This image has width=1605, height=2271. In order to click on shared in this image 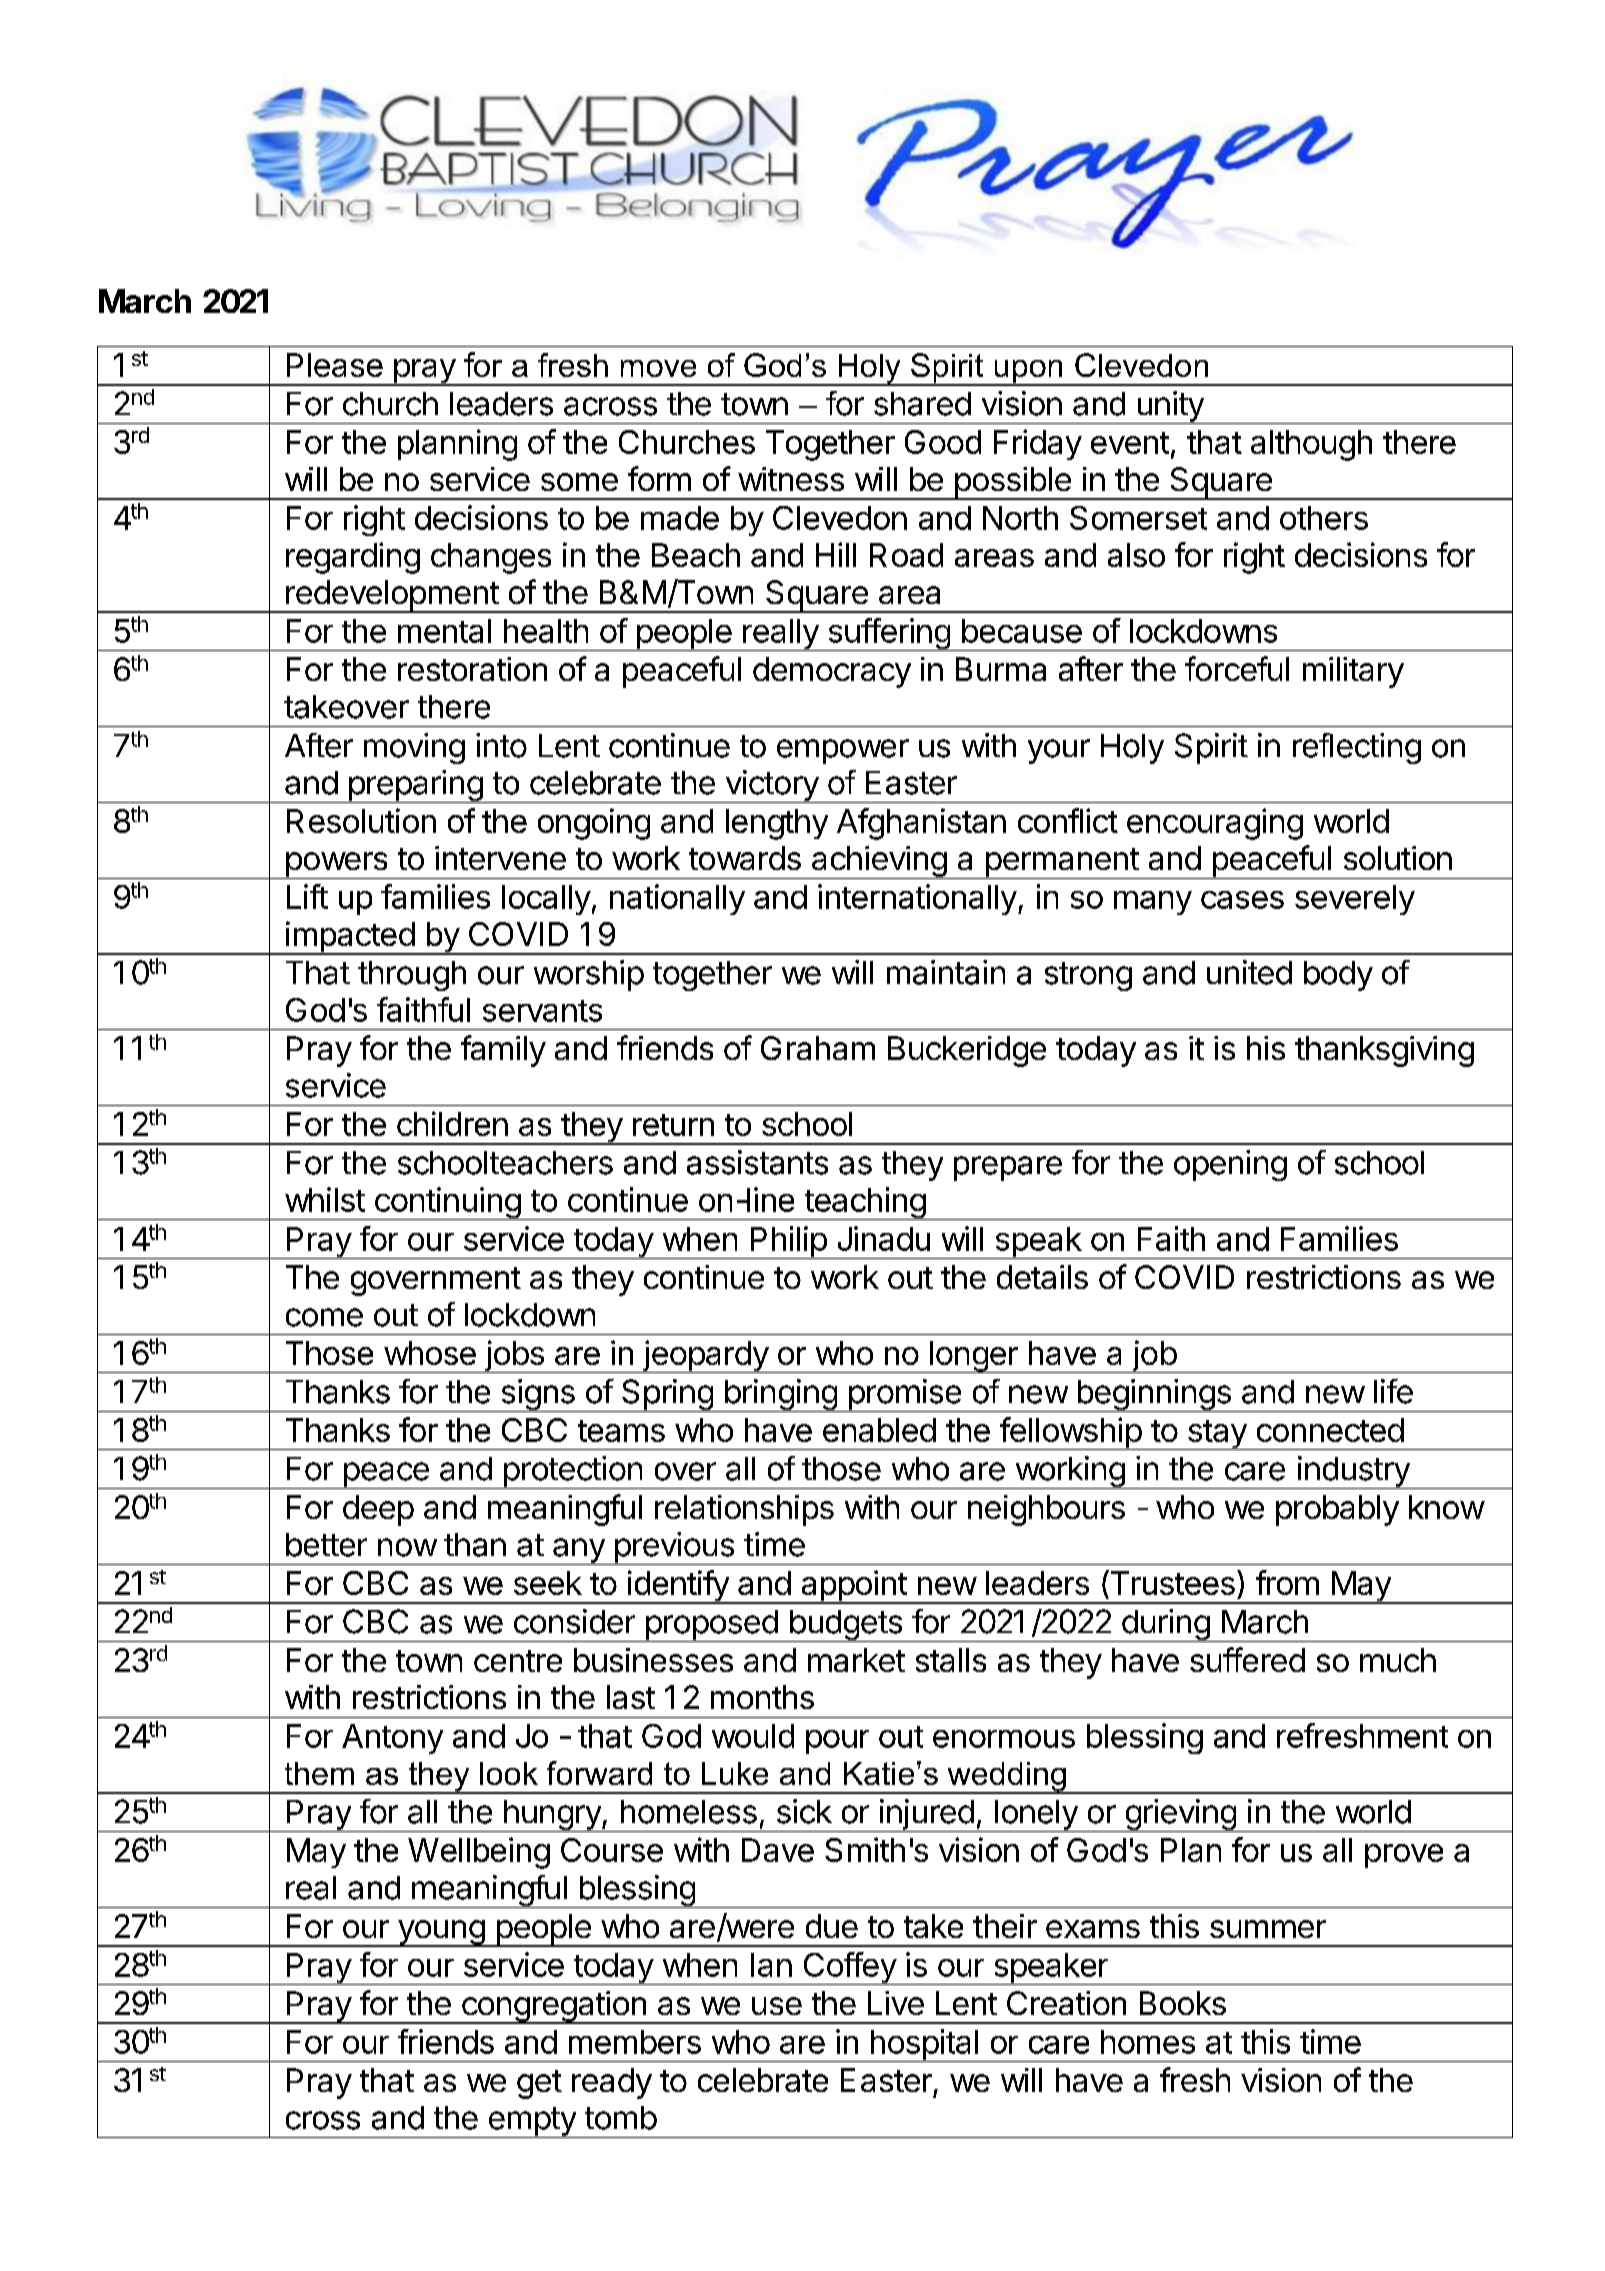, I will do `click(922, 404)`.
